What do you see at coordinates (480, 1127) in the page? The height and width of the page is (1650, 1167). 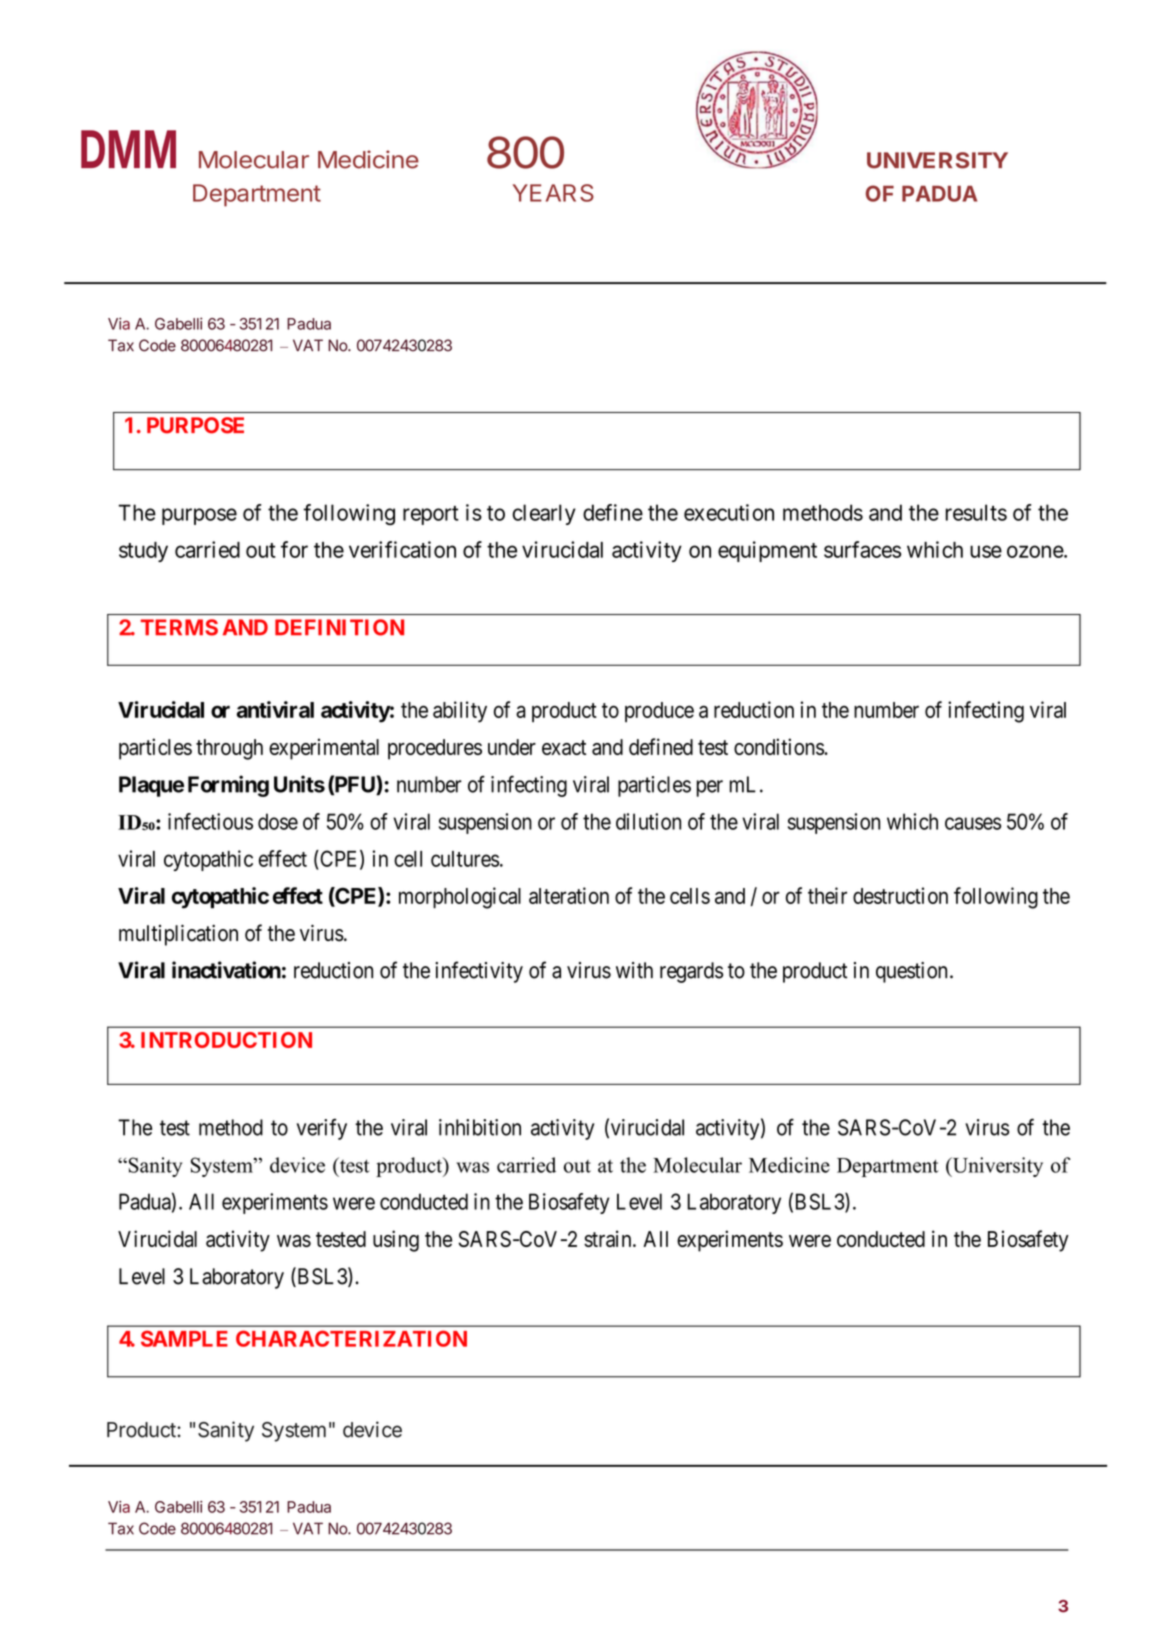 I see `inhibition` at bounding box center [480, 1127].
